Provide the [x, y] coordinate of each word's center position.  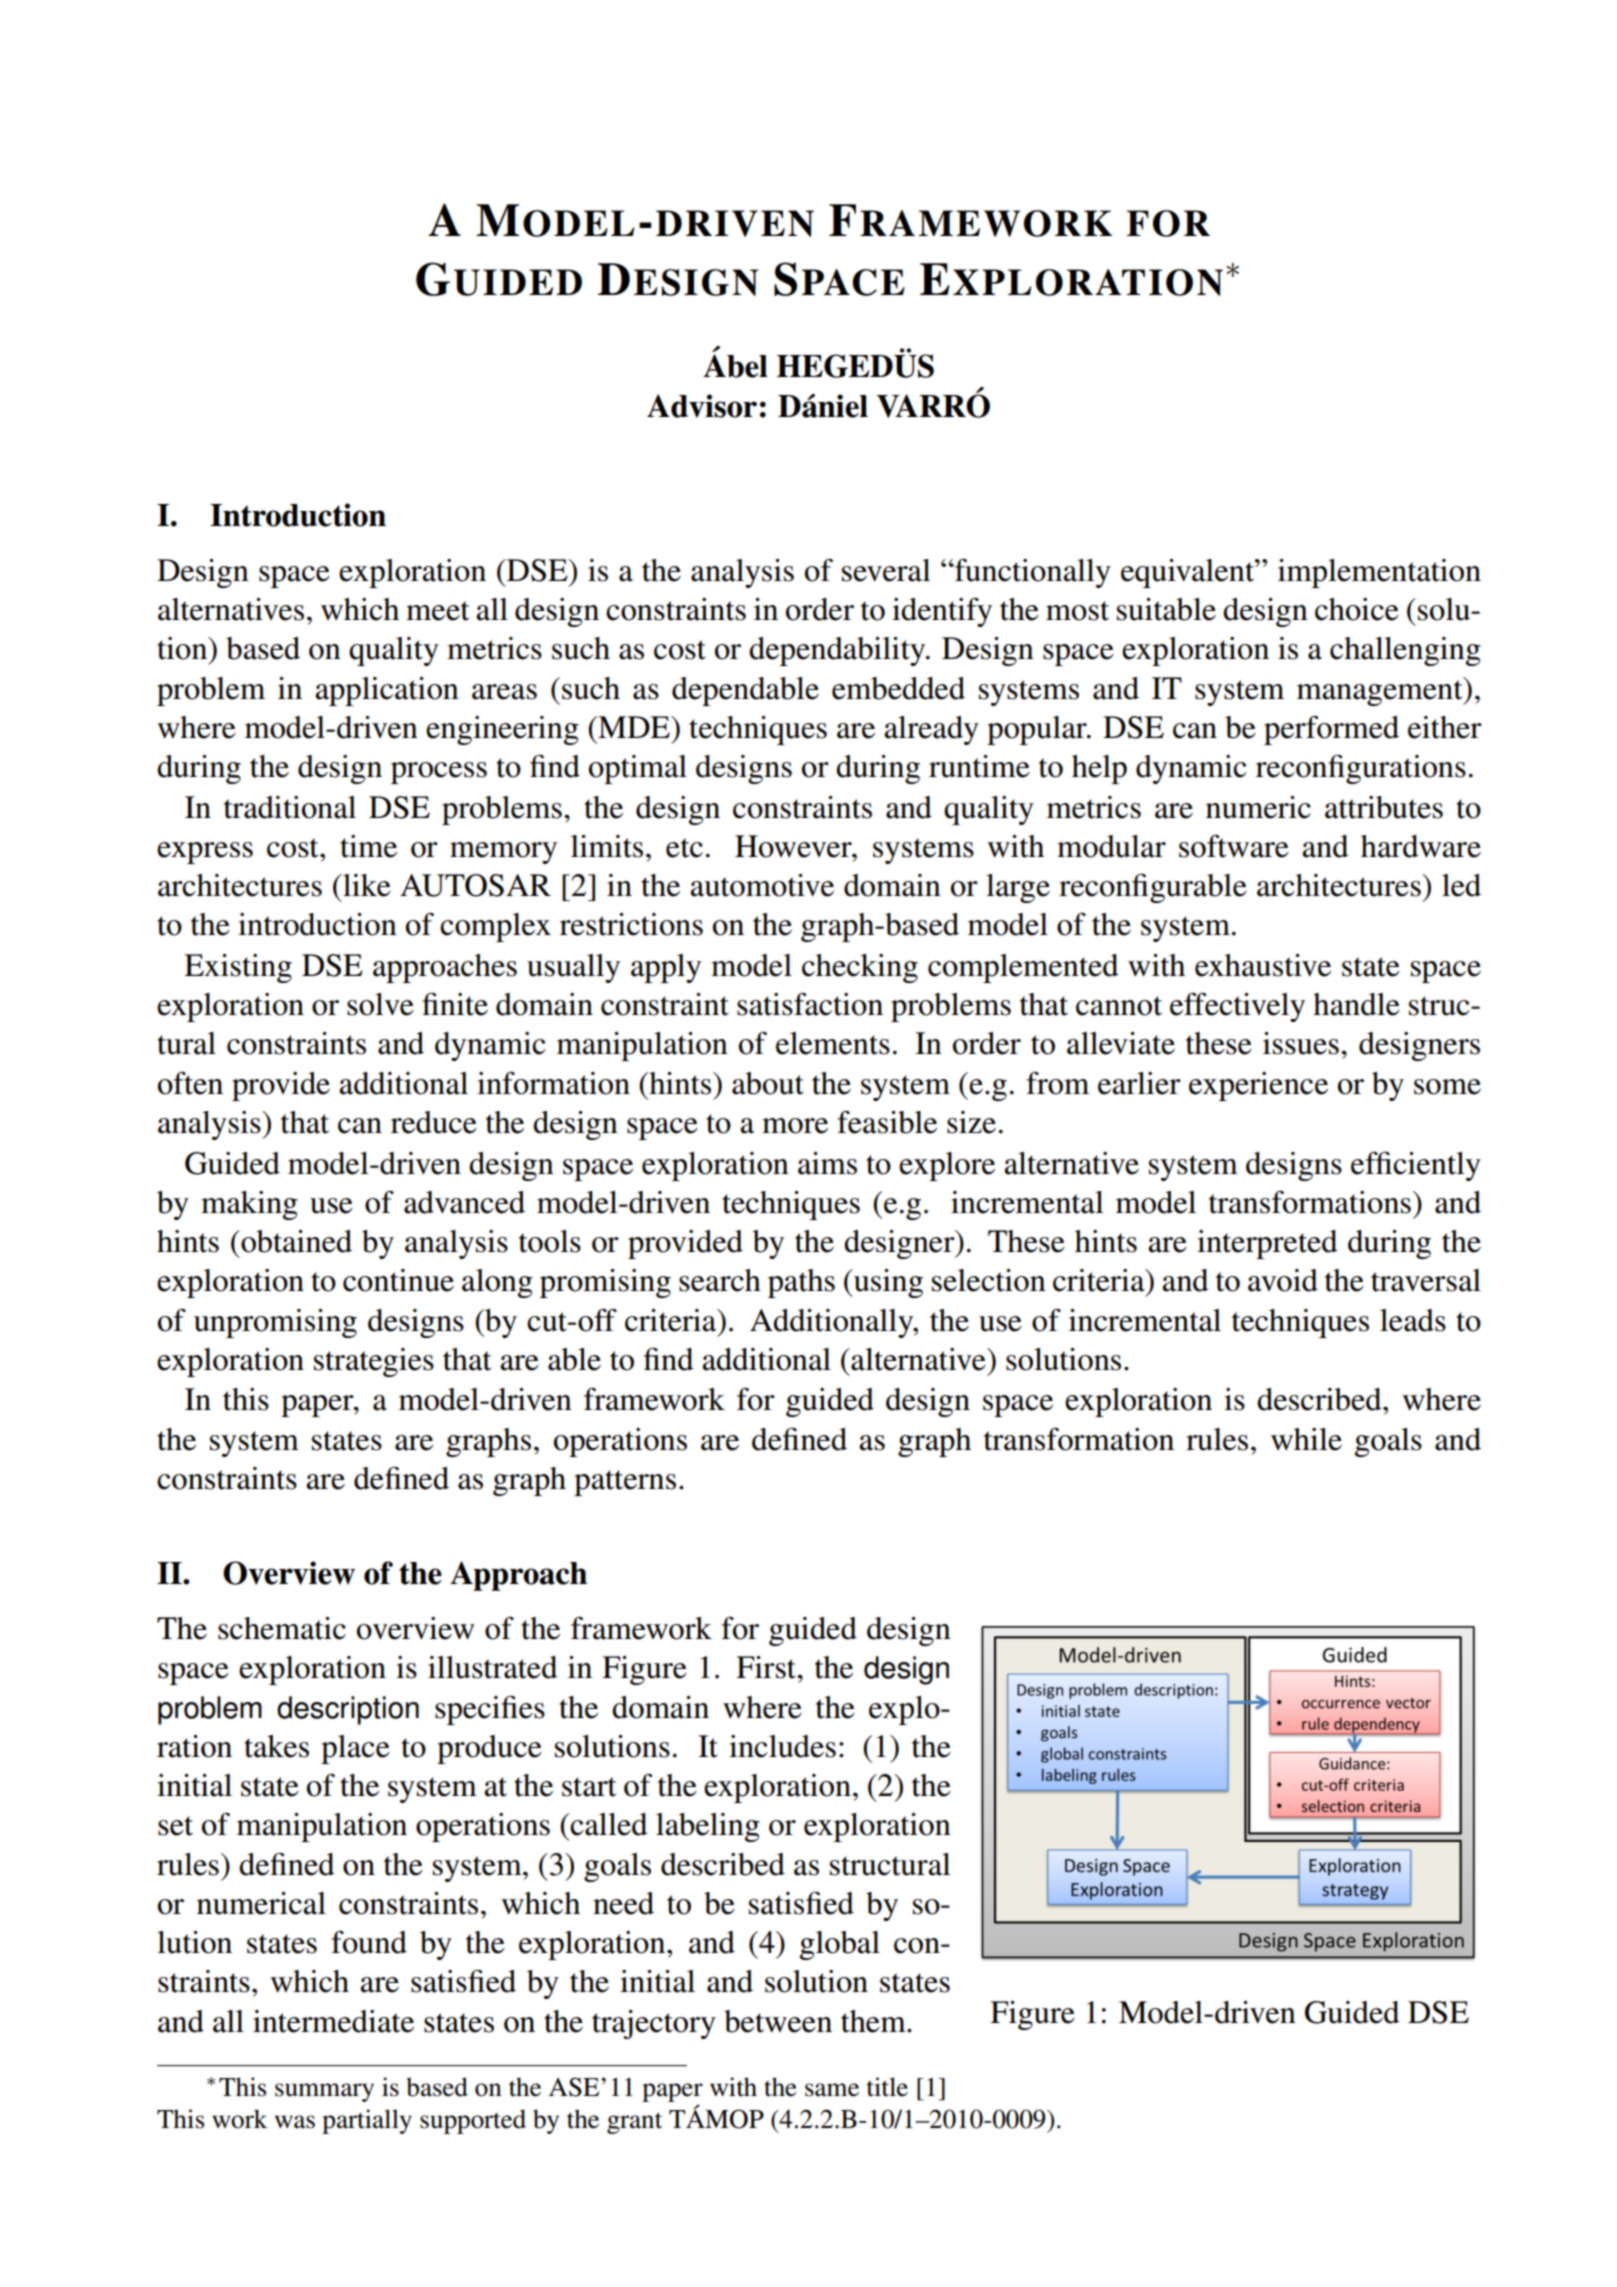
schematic [282, 1628]
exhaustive [1263, 965]
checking [860, 968]
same [832, 2090]
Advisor [702, 406]
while [1306, 1439]
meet [437, 611]
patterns [625, 1483]
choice [1357, 609]
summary [324, 2092]
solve [380, 1004]
